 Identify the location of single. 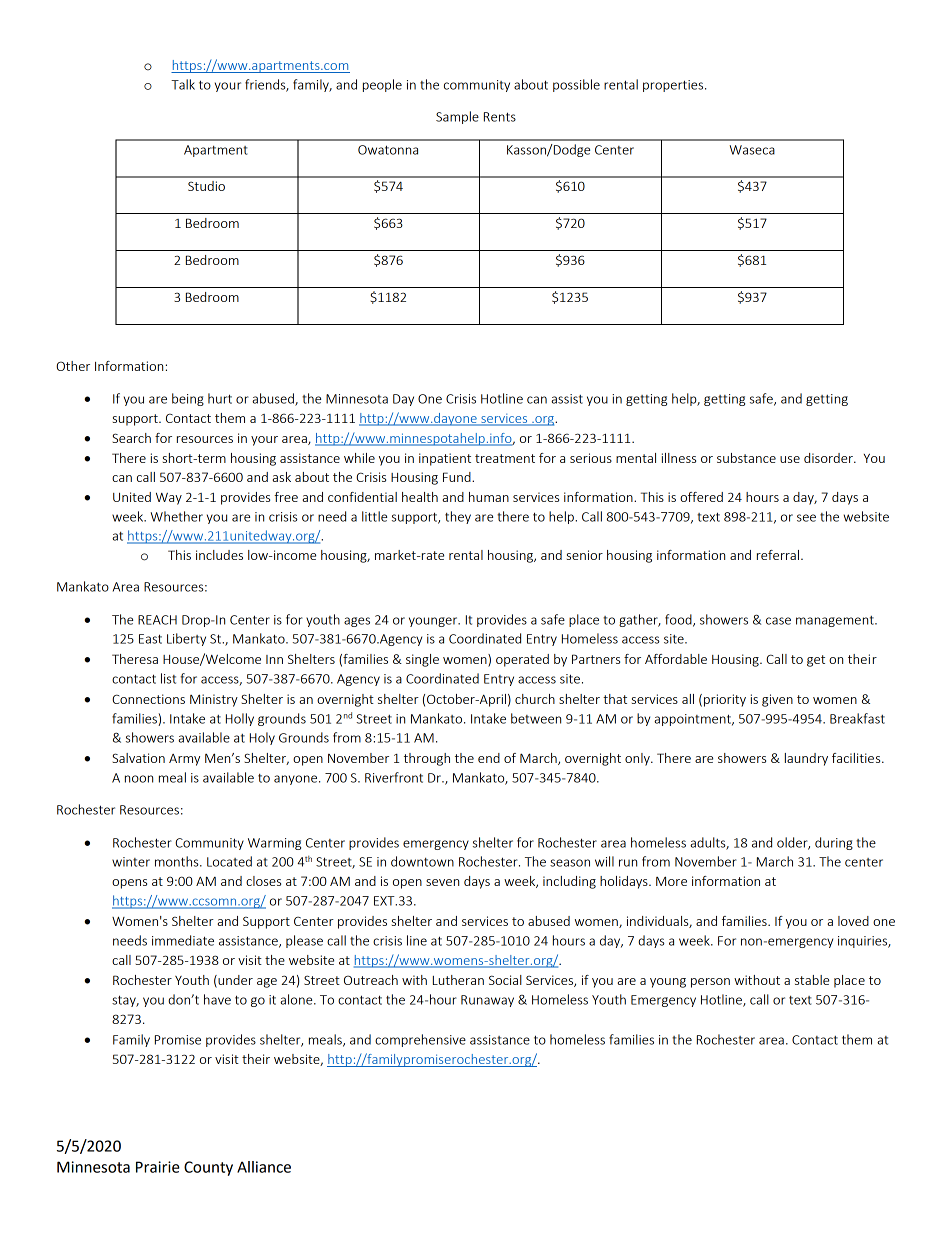
(422, 660).
